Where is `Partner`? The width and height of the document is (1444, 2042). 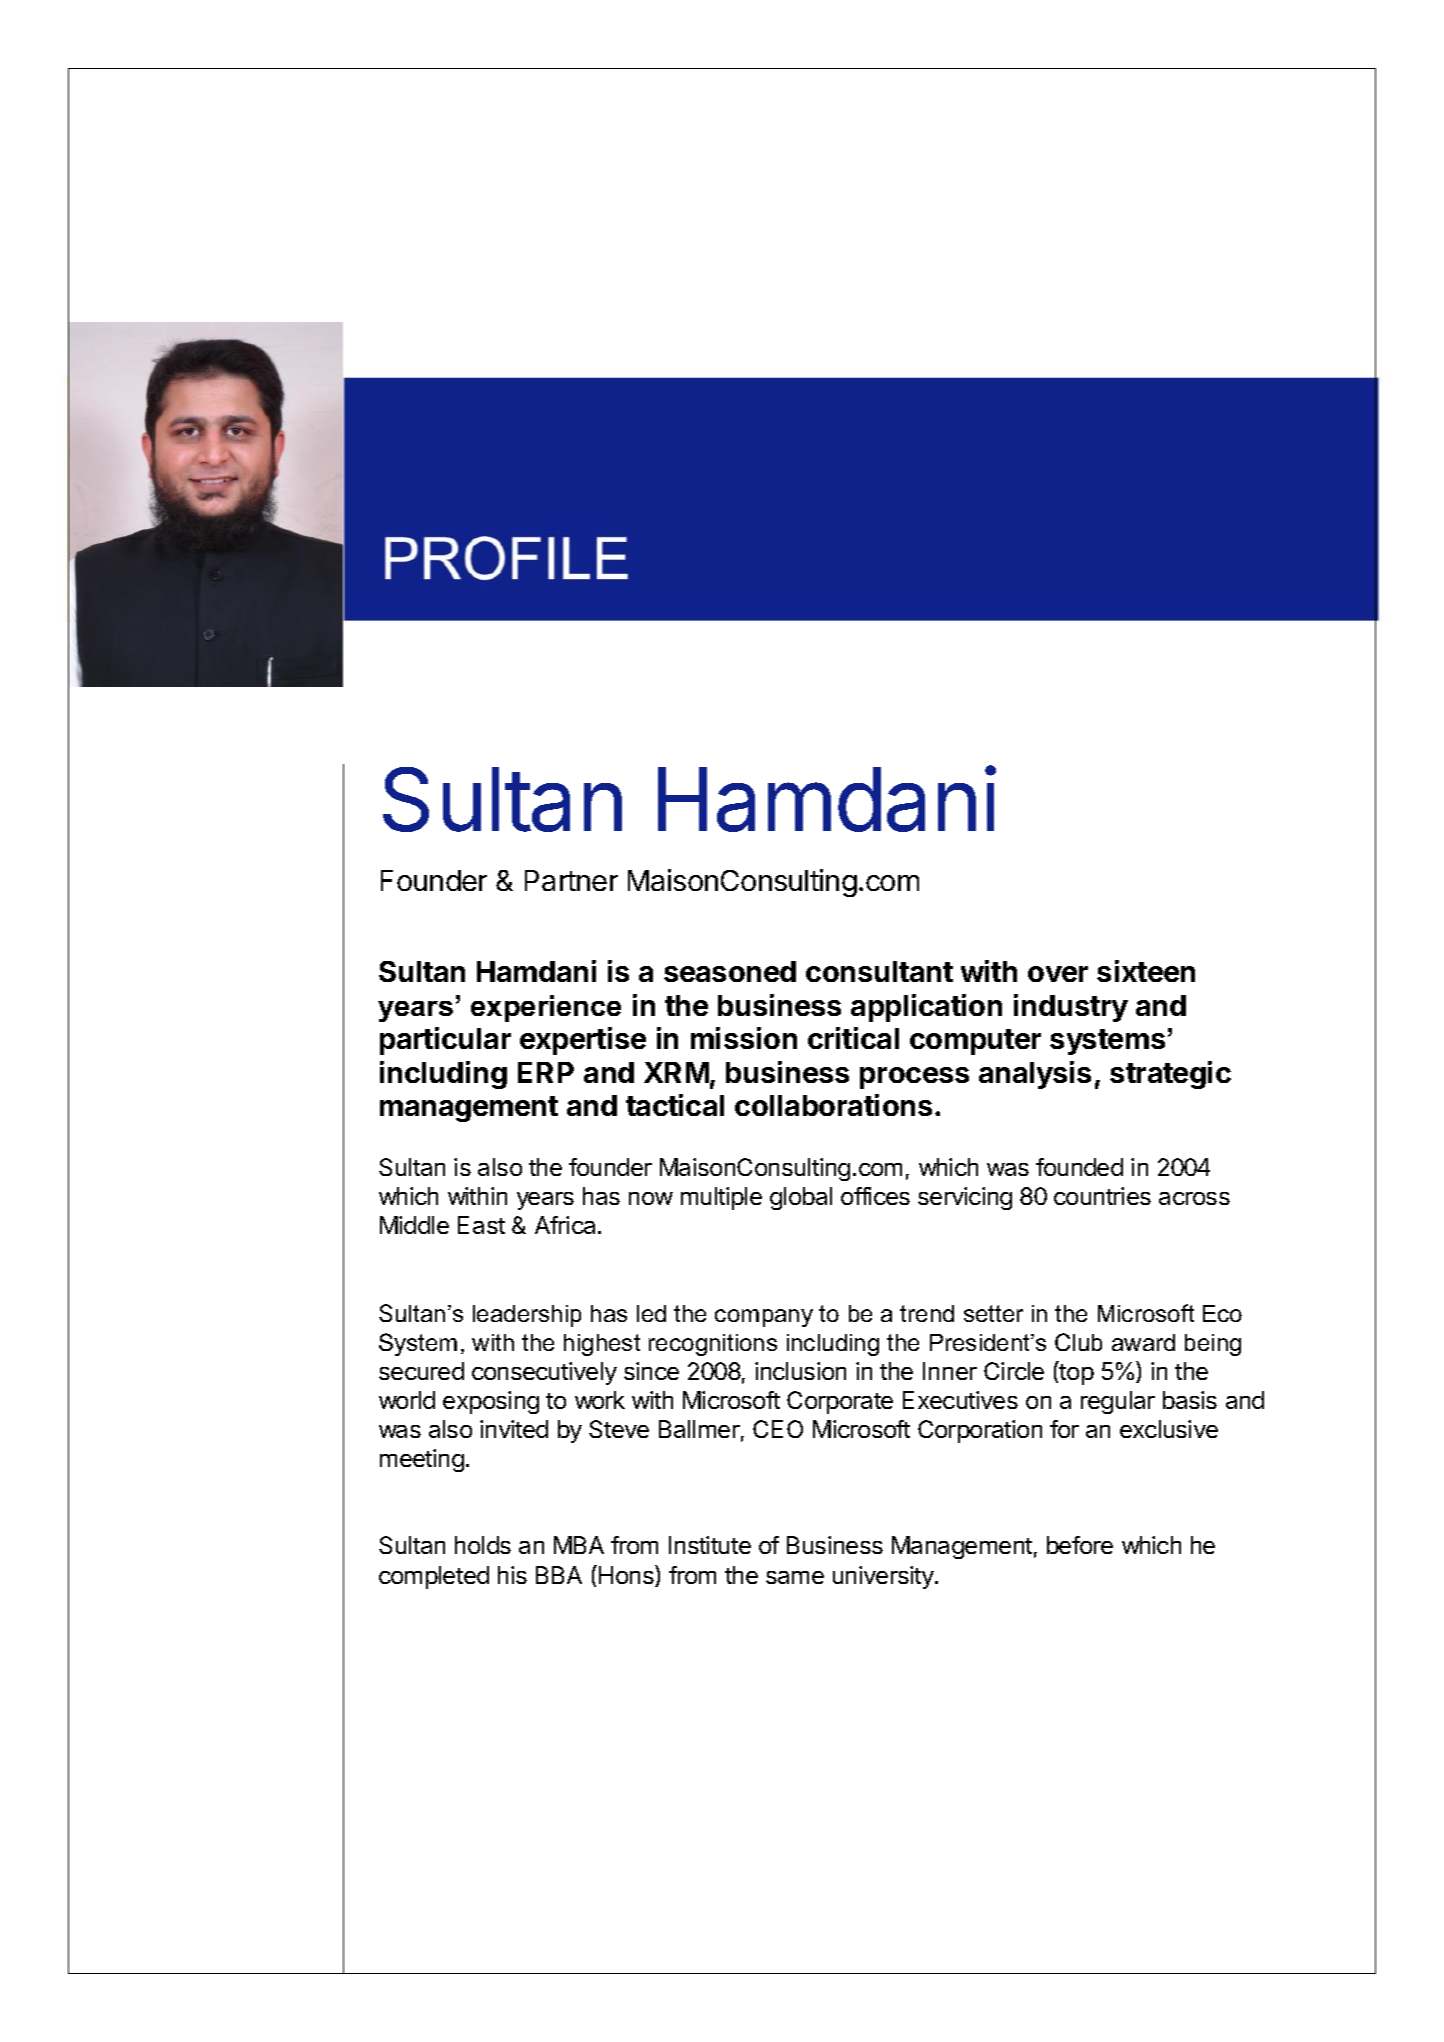 Partner is located at coordinates (571, 880).
